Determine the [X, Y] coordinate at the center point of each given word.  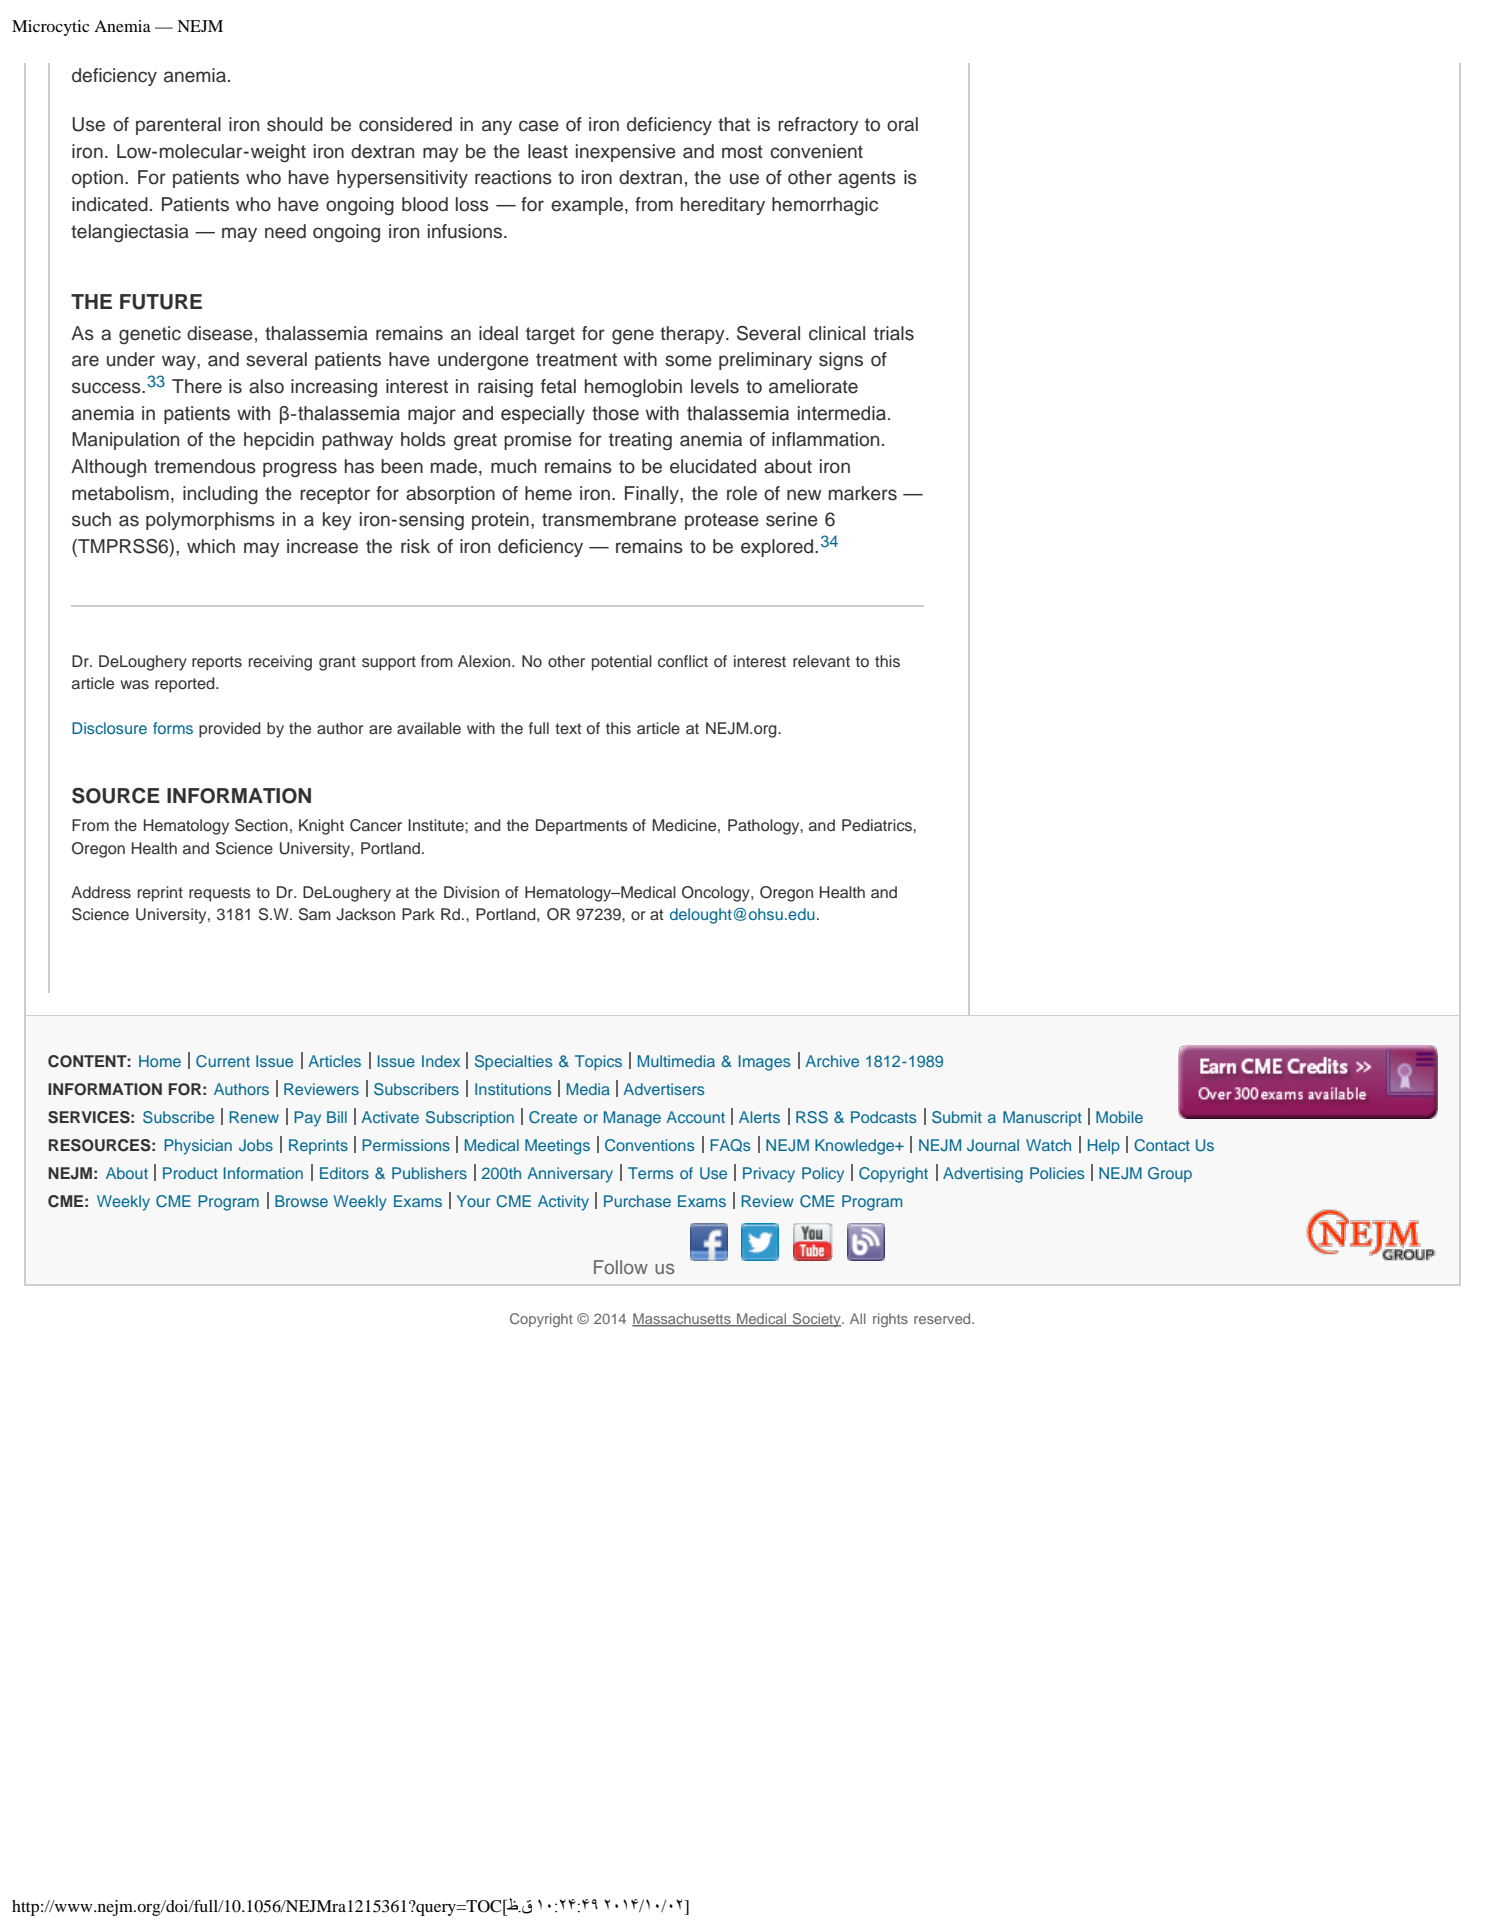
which [211, 546]
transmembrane [609, 519]
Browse [301, 1201]
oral [902, 124]
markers [863, 493]
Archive [832, 1061]
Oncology [717, 894]
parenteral [178, 126]
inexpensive [626, 153]
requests [220, 894]
